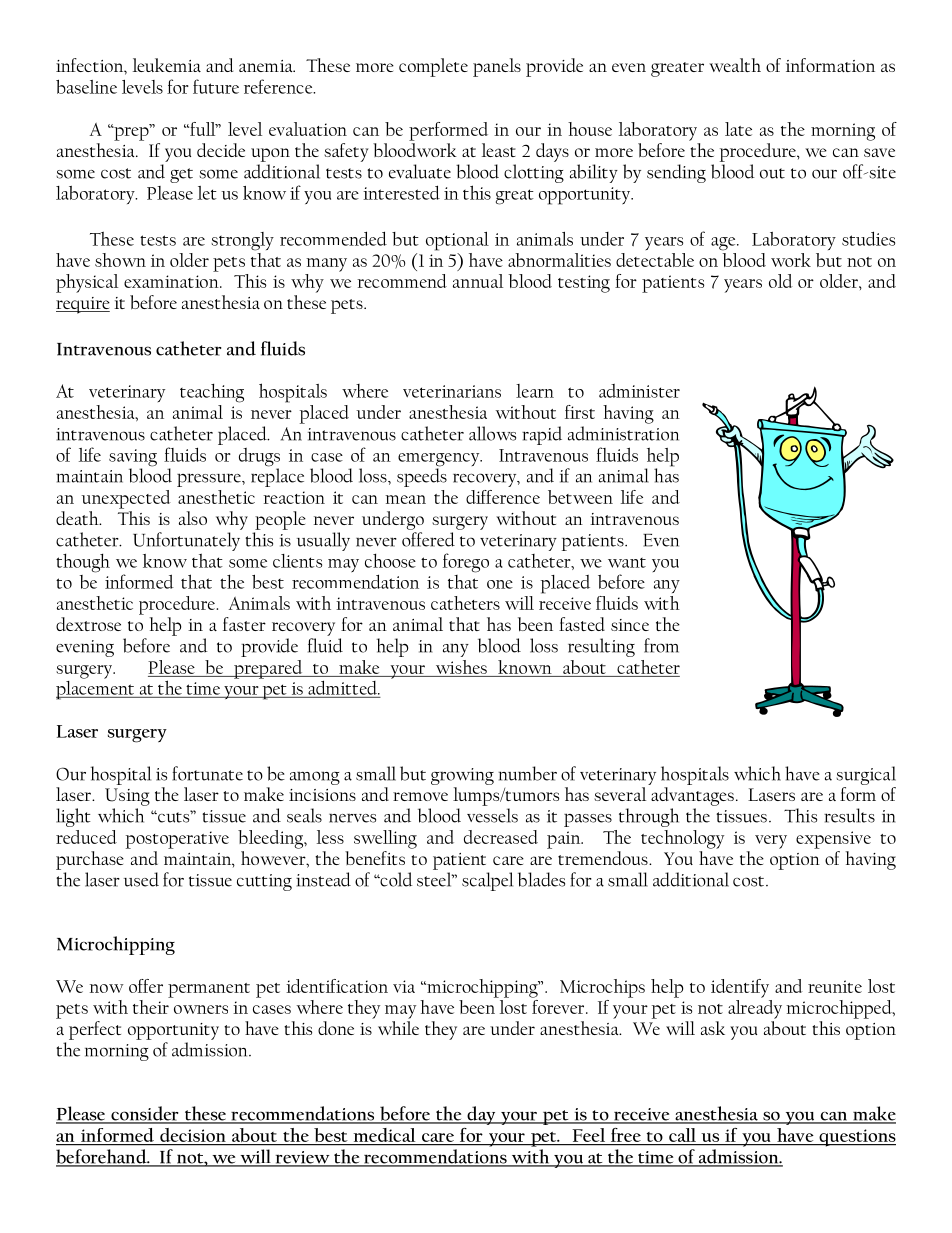  What do you see at coordinates (866, 775) in the screenshot?
I see `surgical` at bounding box center [866, 775].
